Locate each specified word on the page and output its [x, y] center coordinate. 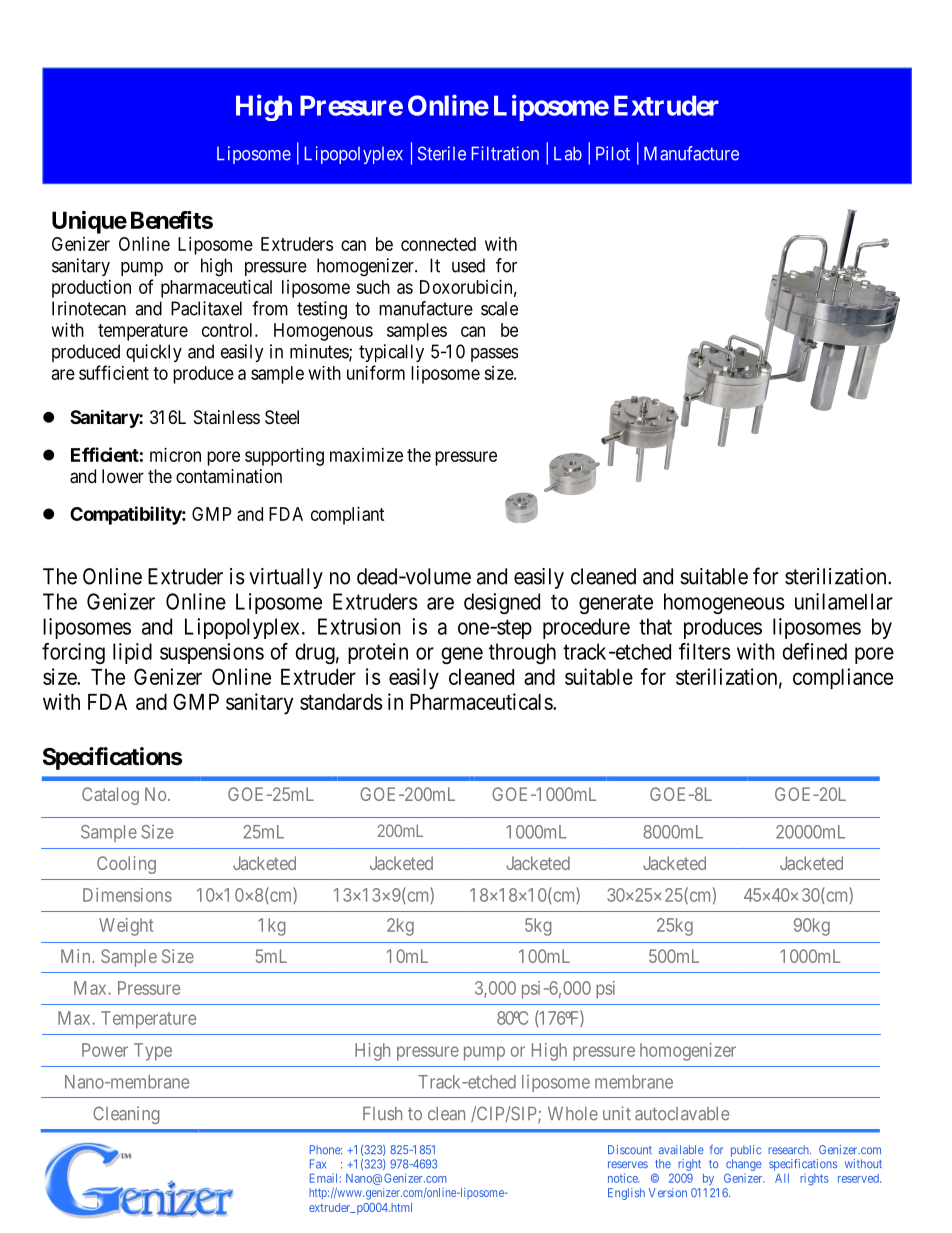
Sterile [442, 153]
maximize [366, 455]
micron [175, 455]
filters [704, 651]
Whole [573, 1114]
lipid [132, 653]
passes [494, 355]
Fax [318, 1164]
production [91, 289]
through [522, 653]
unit [617, 1113]
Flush [382, 1114]
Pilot [613, 153]
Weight [126, 927]
